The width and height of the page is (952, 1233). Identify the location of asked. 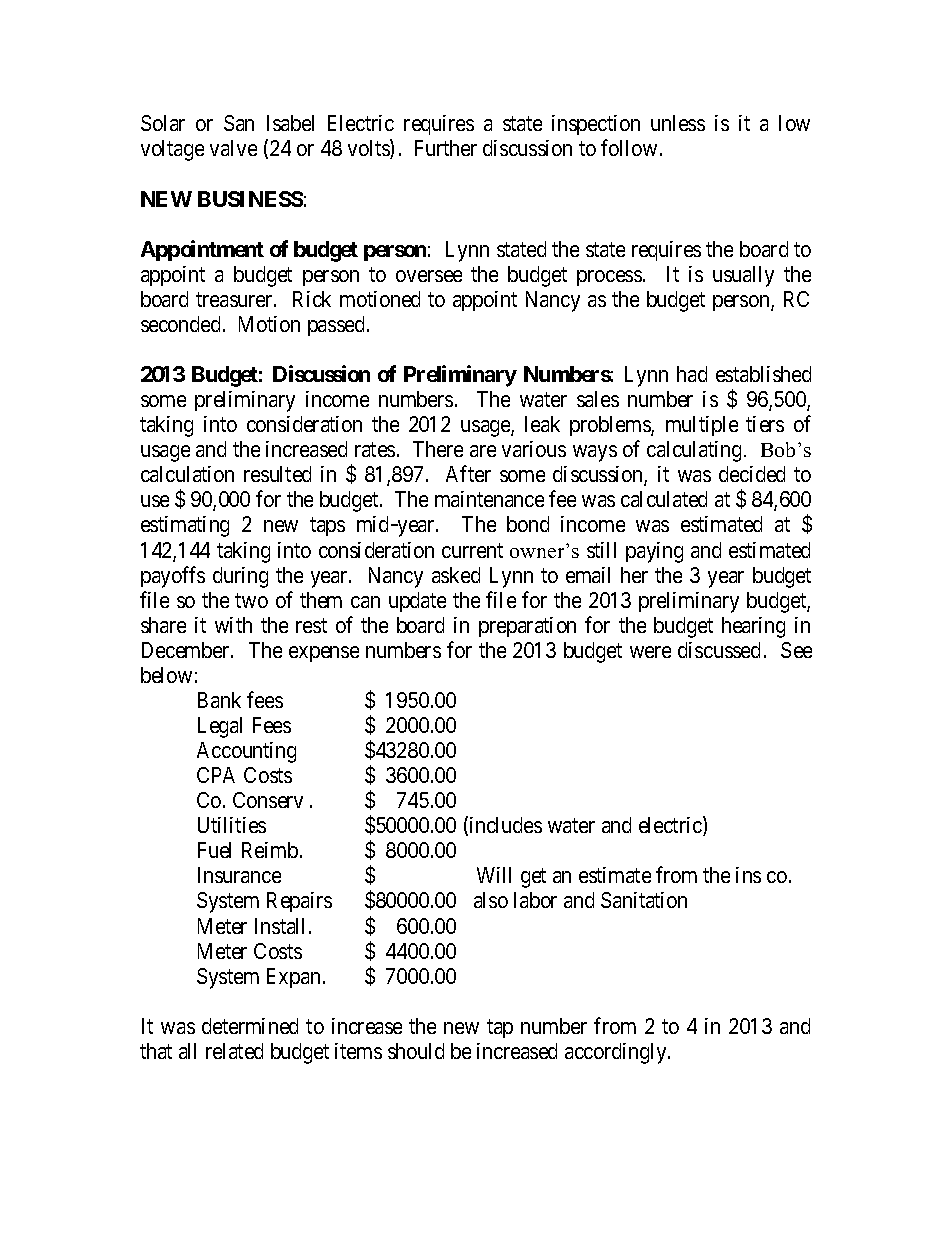
(456, 575).
